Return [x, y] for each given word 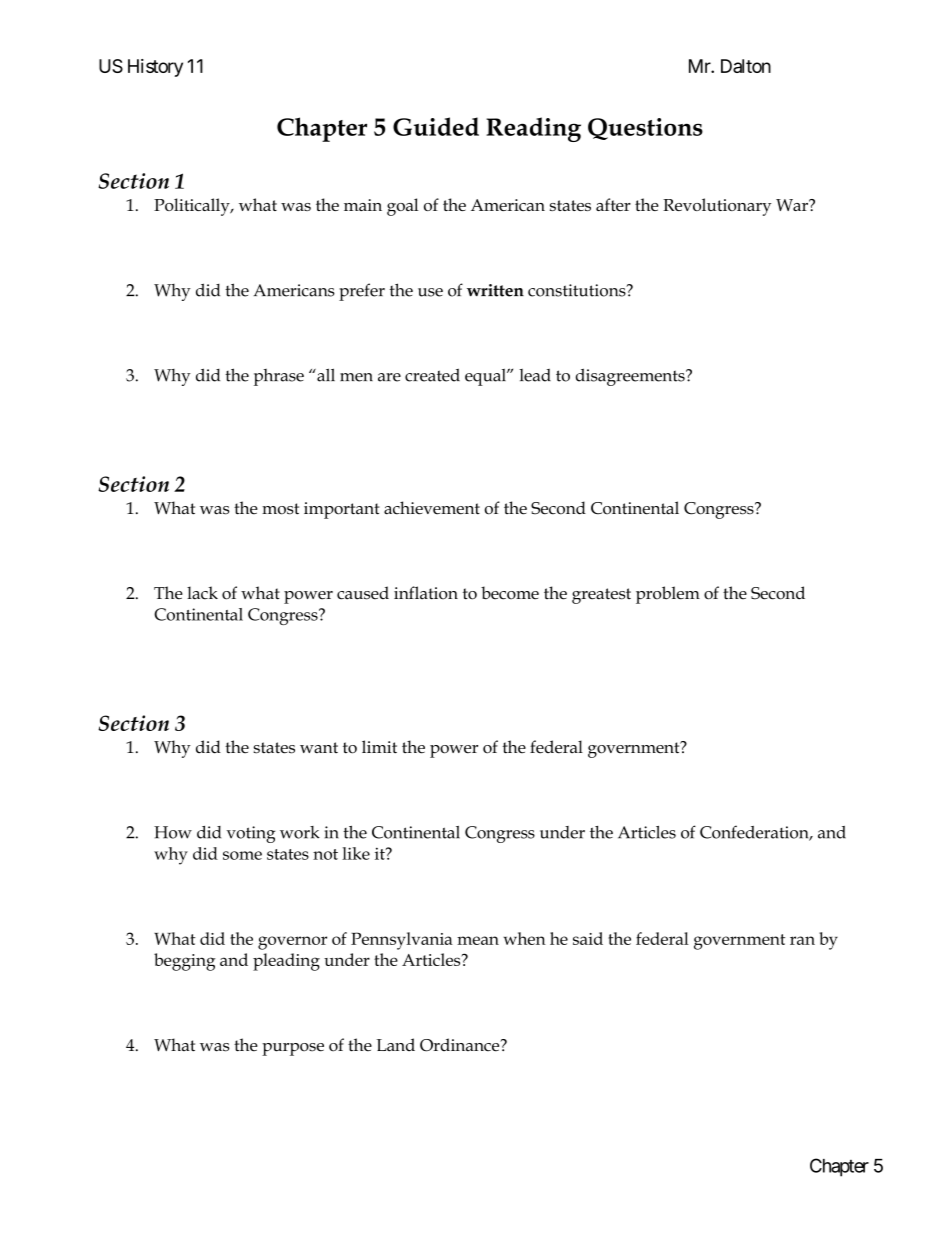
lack [202, 593]
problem [668, 595]
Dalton [746, 66]
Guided [436, 126]
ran [802, 940]
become [510, 593]
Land [395, 1045]
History [155, 68]
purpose [293, 1049]
